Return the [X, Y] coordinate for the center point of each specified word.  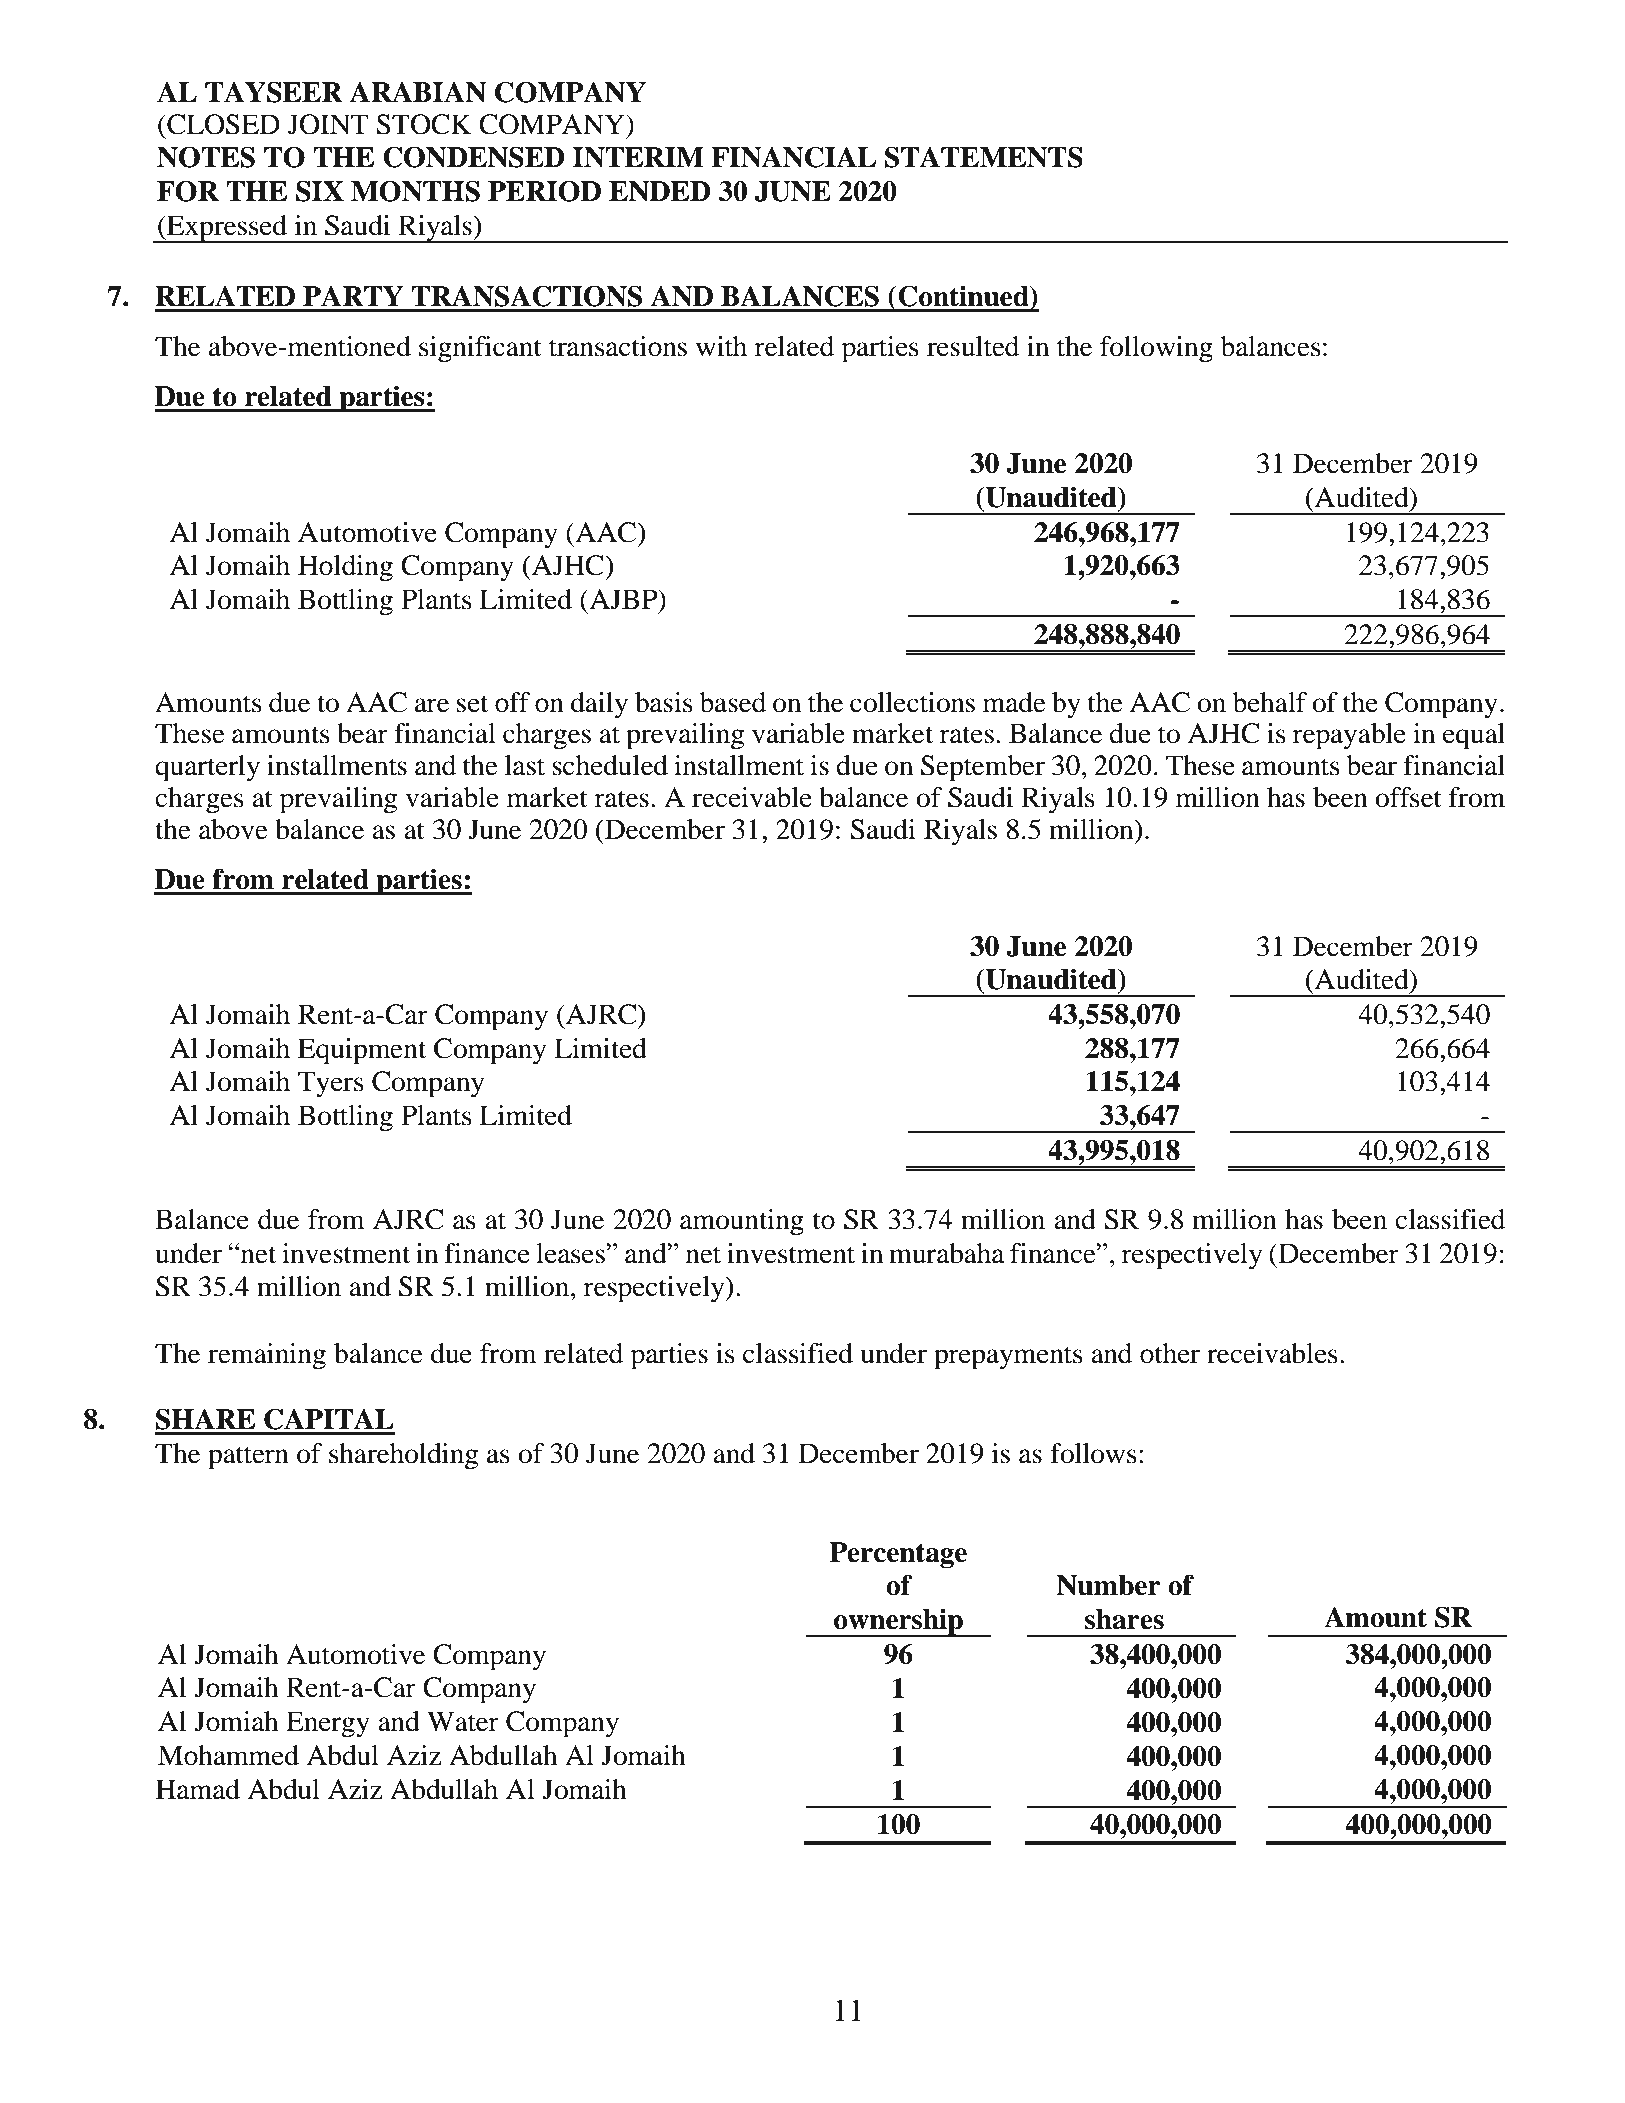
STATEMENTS [984, 157]
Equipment [362, 1051]
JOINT [328, 124]
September [983, 768]
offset [1408, 797]
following [1156, 349]
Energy [328, 1724]
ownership [898, 1623]
